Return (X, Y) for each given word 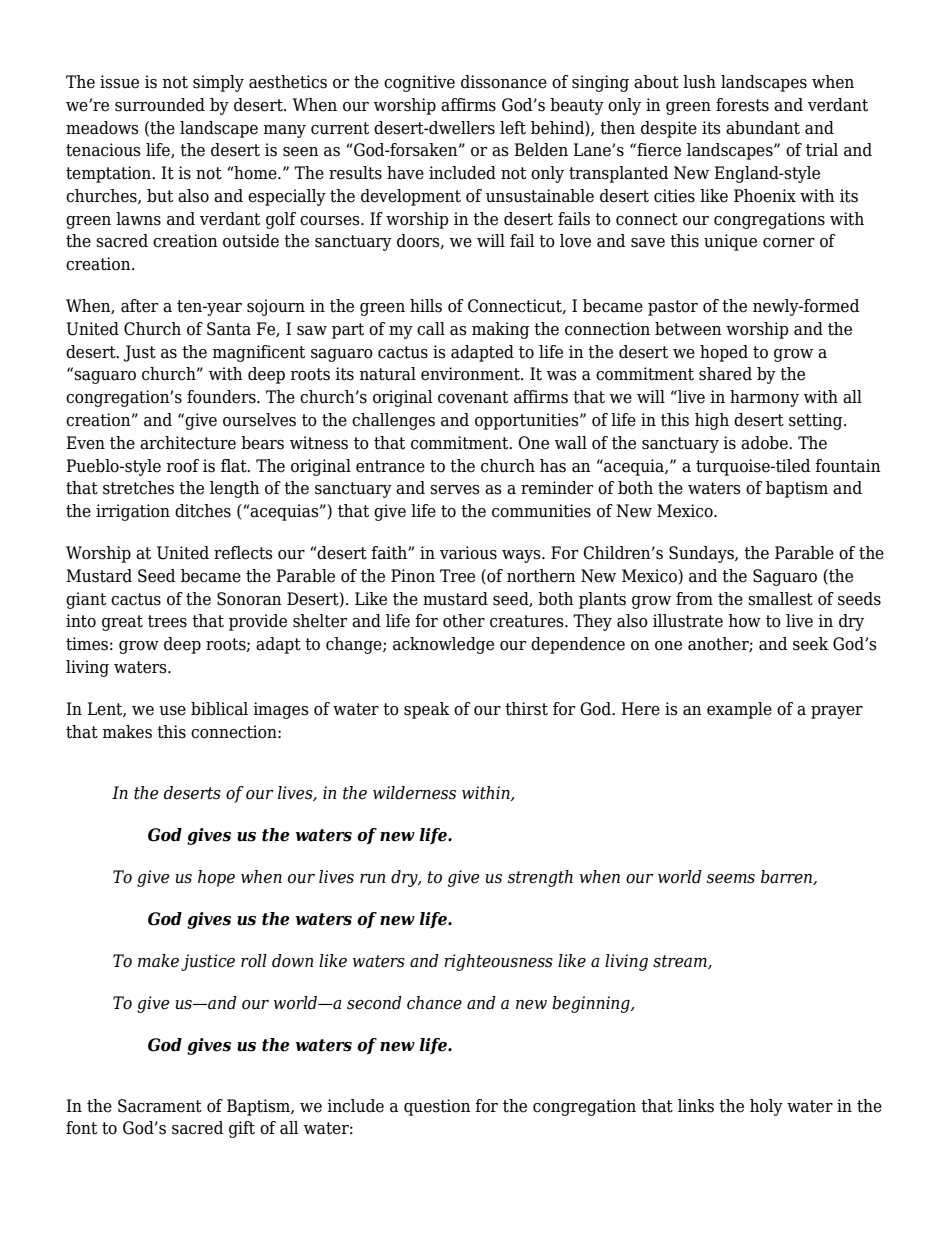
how (744, 621)
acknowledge (443, 645)
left (513, 128)
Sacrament (160, 1106)
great (122, 623)
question (437, 1107)
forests (742, 105)
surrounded (160, 105)
